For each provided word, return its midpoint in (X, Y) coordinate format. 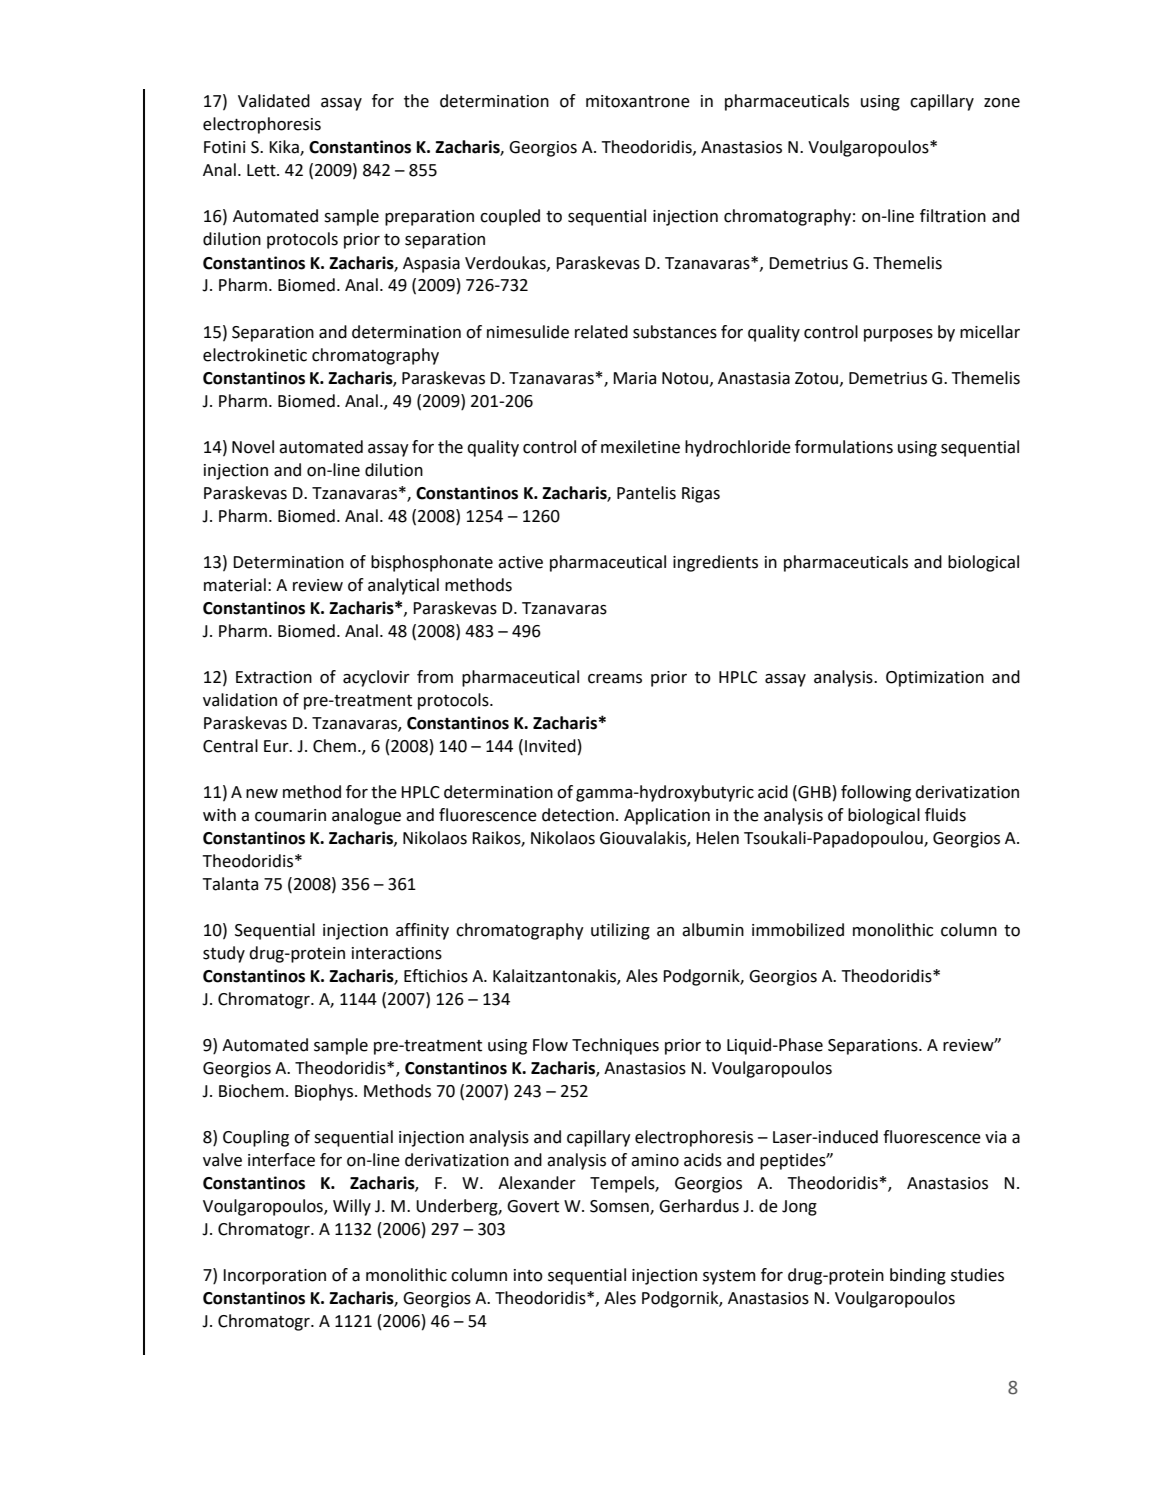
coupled (510, 217)
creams (615, 679)
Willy (352, 1207)
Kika (285, 148)
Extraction (274, 677)
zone (1002, 103)
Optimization (935, 679)
